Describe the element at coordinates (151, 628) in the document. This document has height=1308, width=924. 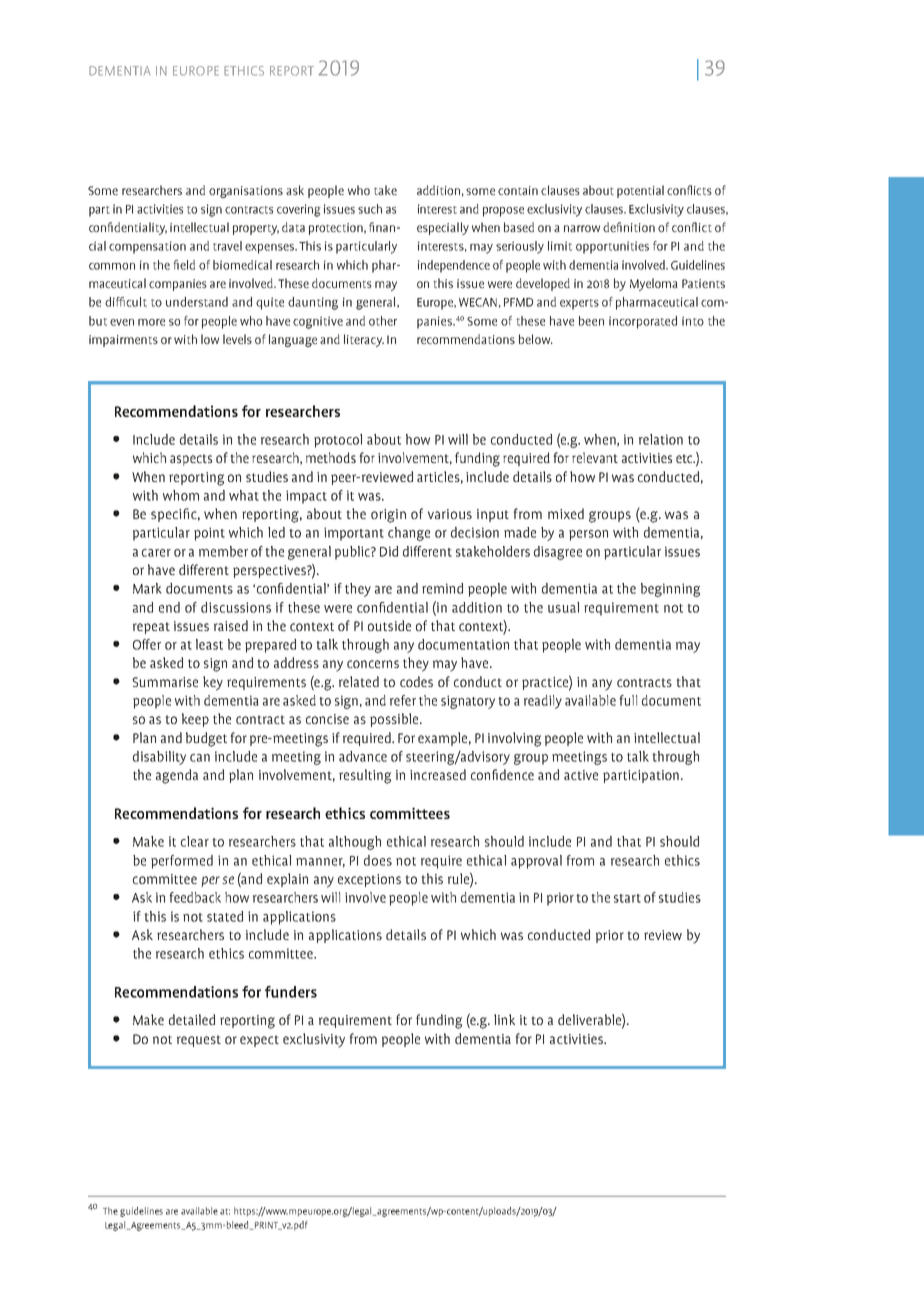
I see `repeat` at that location.
